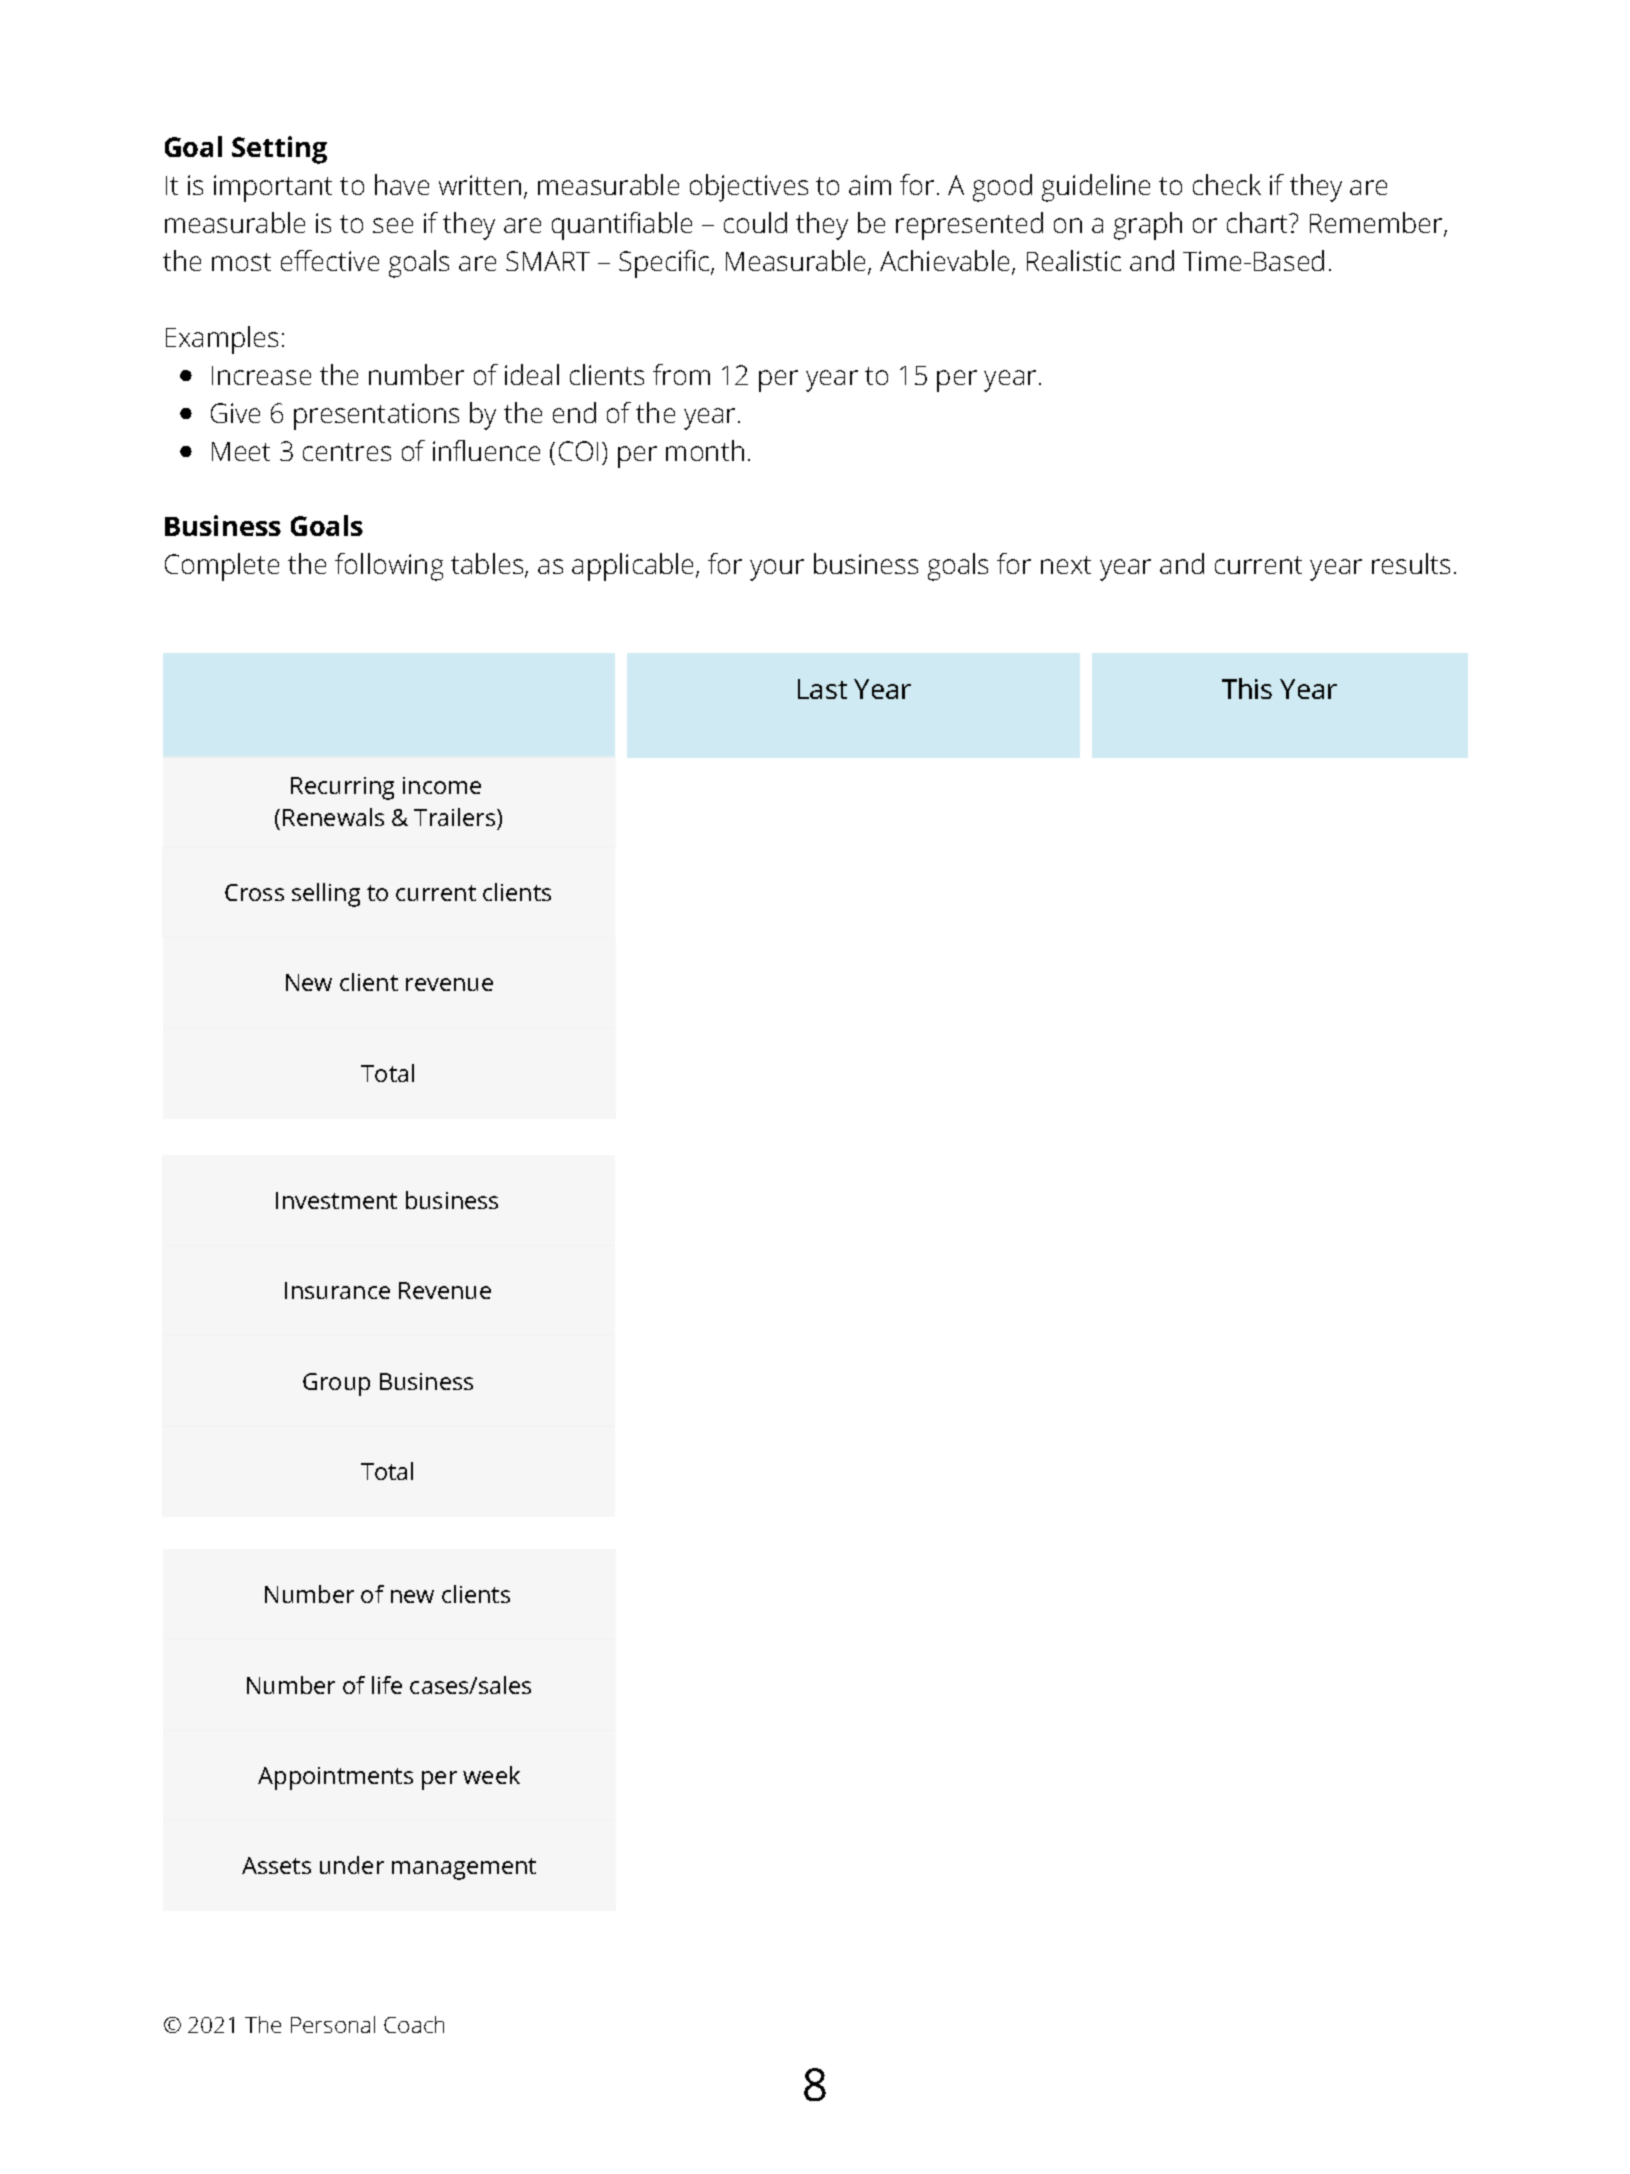 The width and height of the page is (1630, 2174). What do you see at coordinates (333, 2024) in the page?
I see `Personal` at bounding box center [333, 2024].
